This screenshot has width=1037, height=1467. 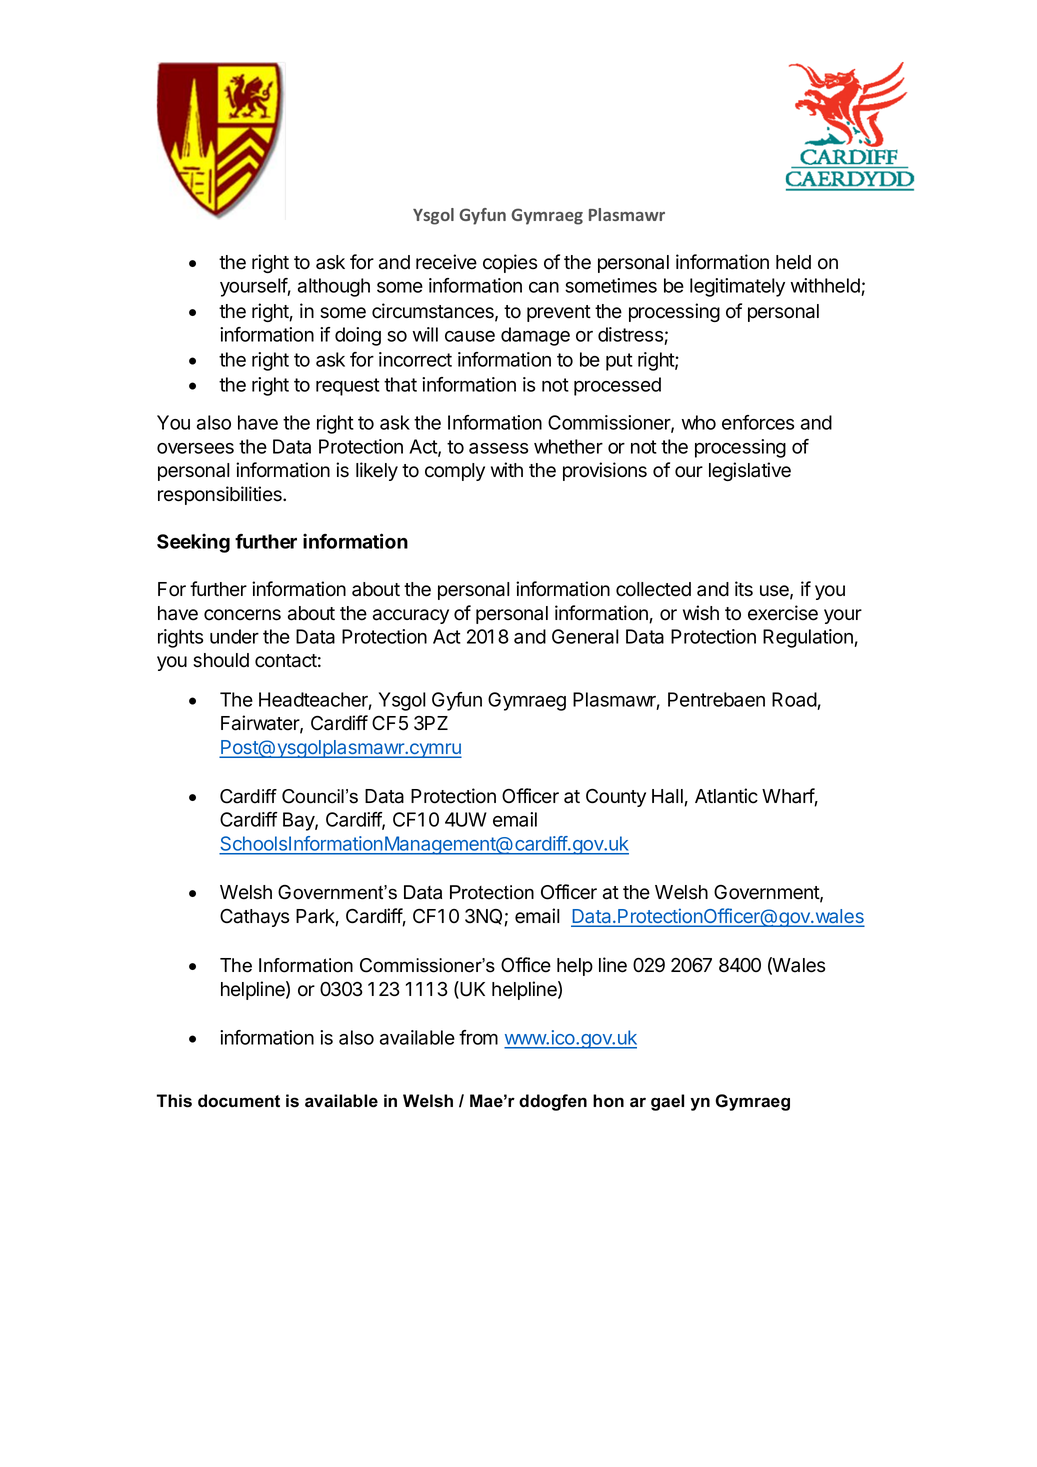 What do you see at coordinates (455, 472) in the screenshot?
I see `comply` at bounding box center [455, 472].
